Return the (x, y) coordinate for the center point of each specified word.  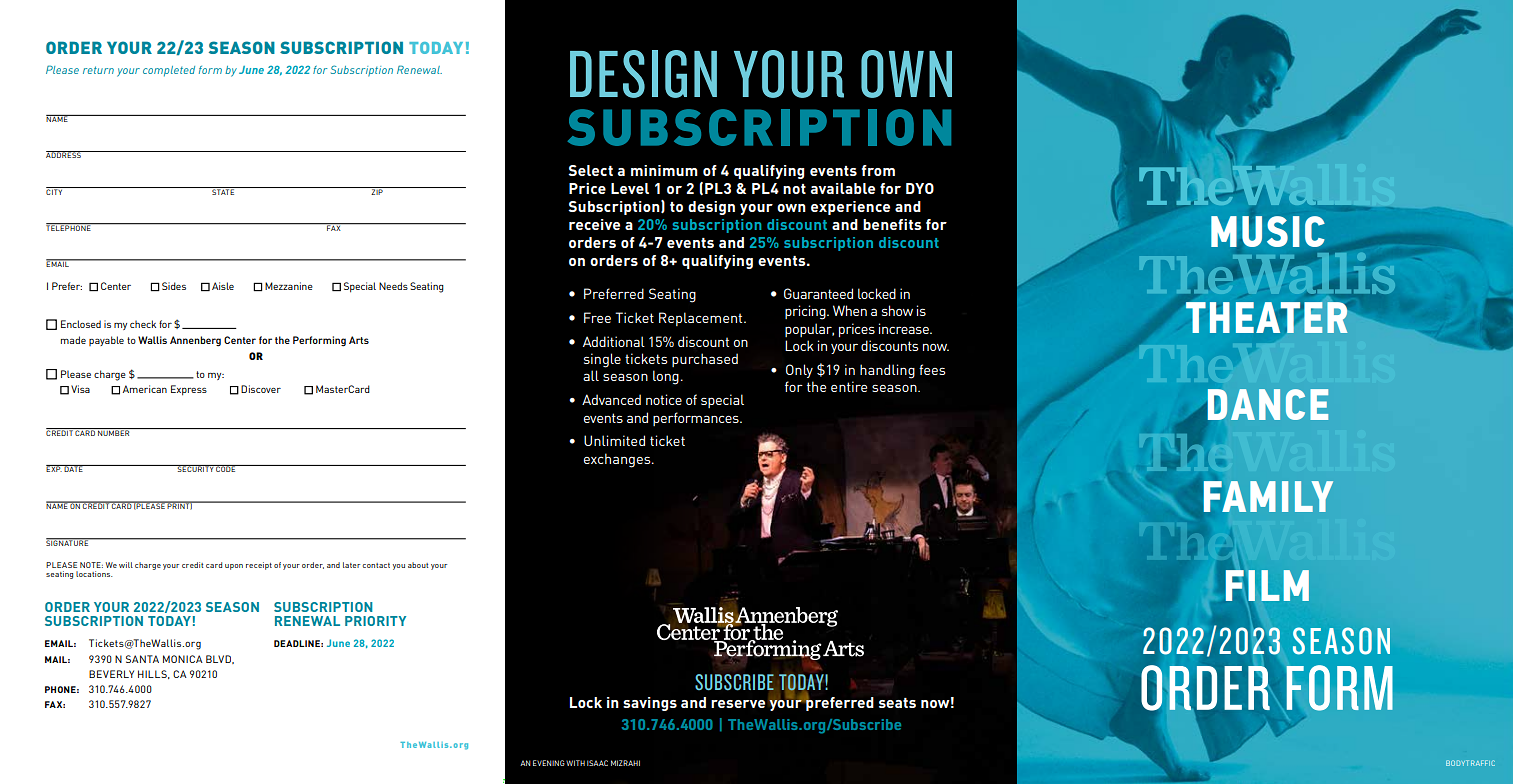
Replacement (702, 319)
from (878, 170)
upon (234, 567)
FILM (1267, 585)
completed (169, 71)
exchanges (618, 460)
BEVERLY (111, 674)
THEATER (1267, 317)
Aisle (223, 286)
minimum (664, 170)
